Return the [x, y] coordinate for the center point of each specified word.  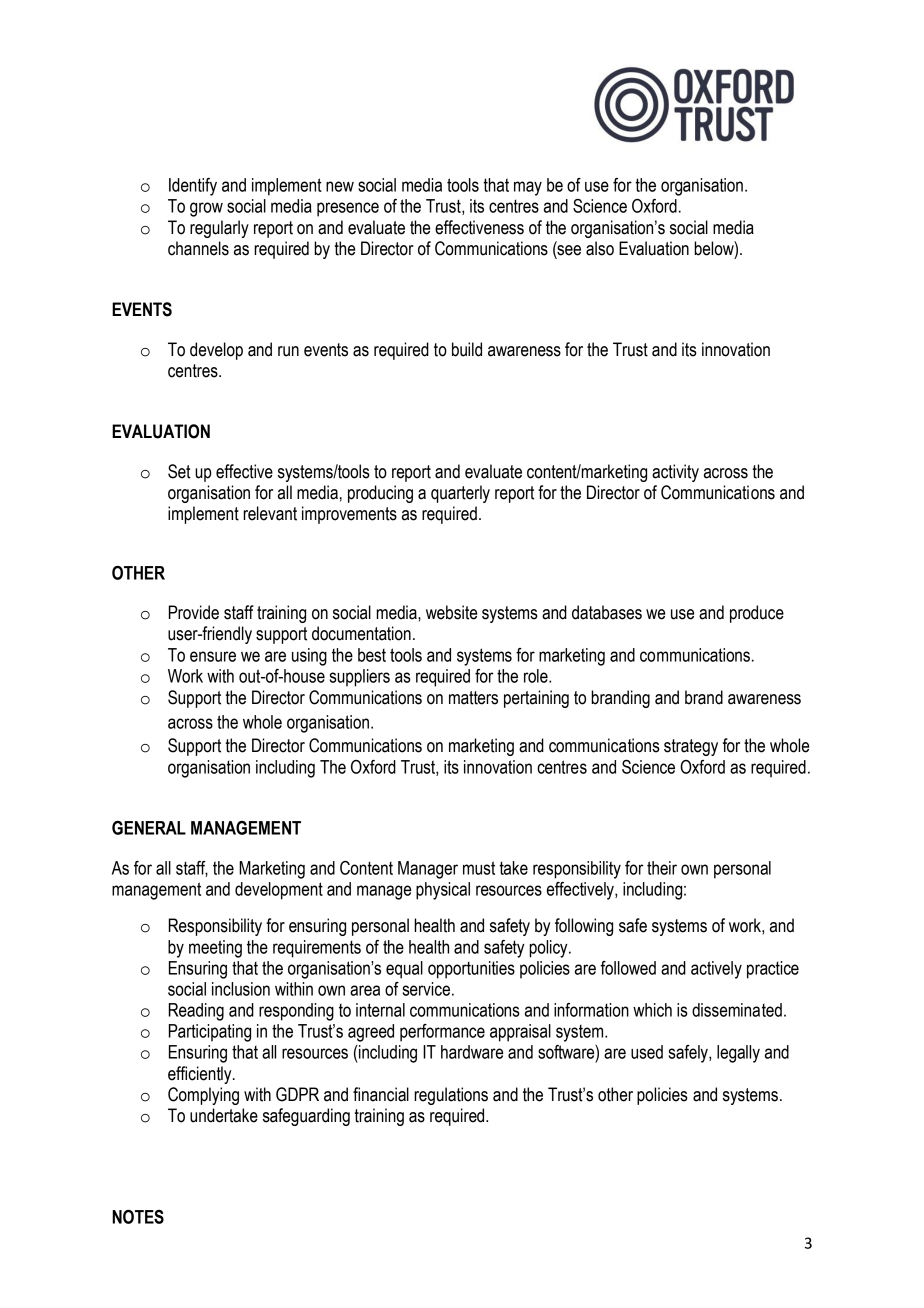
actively [716, 970]
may [528, 188]
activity [675, 473]
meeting [215, 949]
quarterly [460, 494]
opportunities [471, 970]
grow [206, 209]
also [600, 248]
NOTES [138, 1217]
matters [473, 698]
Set [179, 471]
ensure [213, 656]
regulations [451, 1096]
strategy [691, 747]
